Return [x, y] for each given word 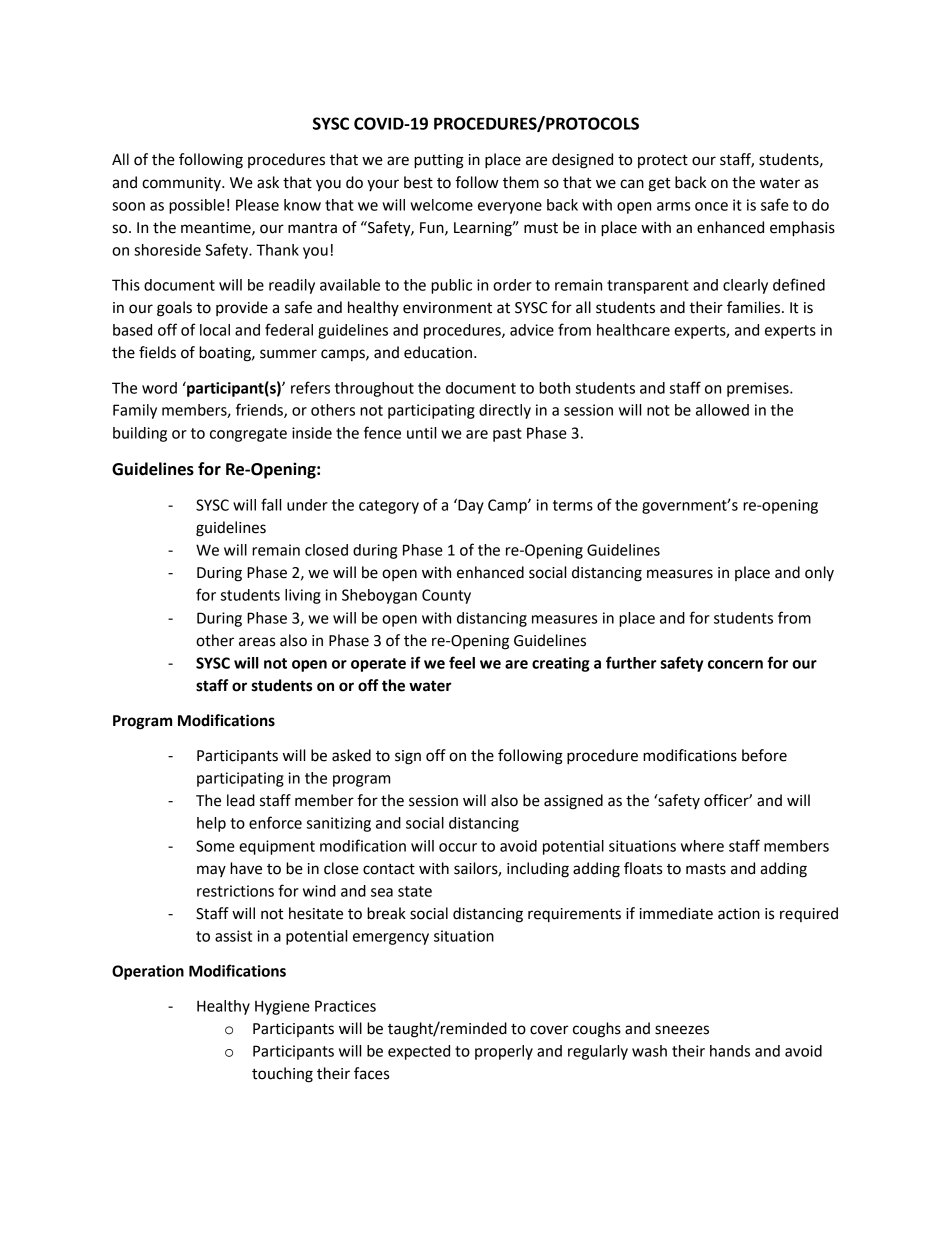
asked [351, 755]
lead [241, 800]
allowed [722, 410]
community [182, 184]
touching [282, 1075]
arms [673, 206]
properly [504, 1052]
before [764, 755]
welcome [441, 205]
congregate [248, 435]
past [507, 435]
